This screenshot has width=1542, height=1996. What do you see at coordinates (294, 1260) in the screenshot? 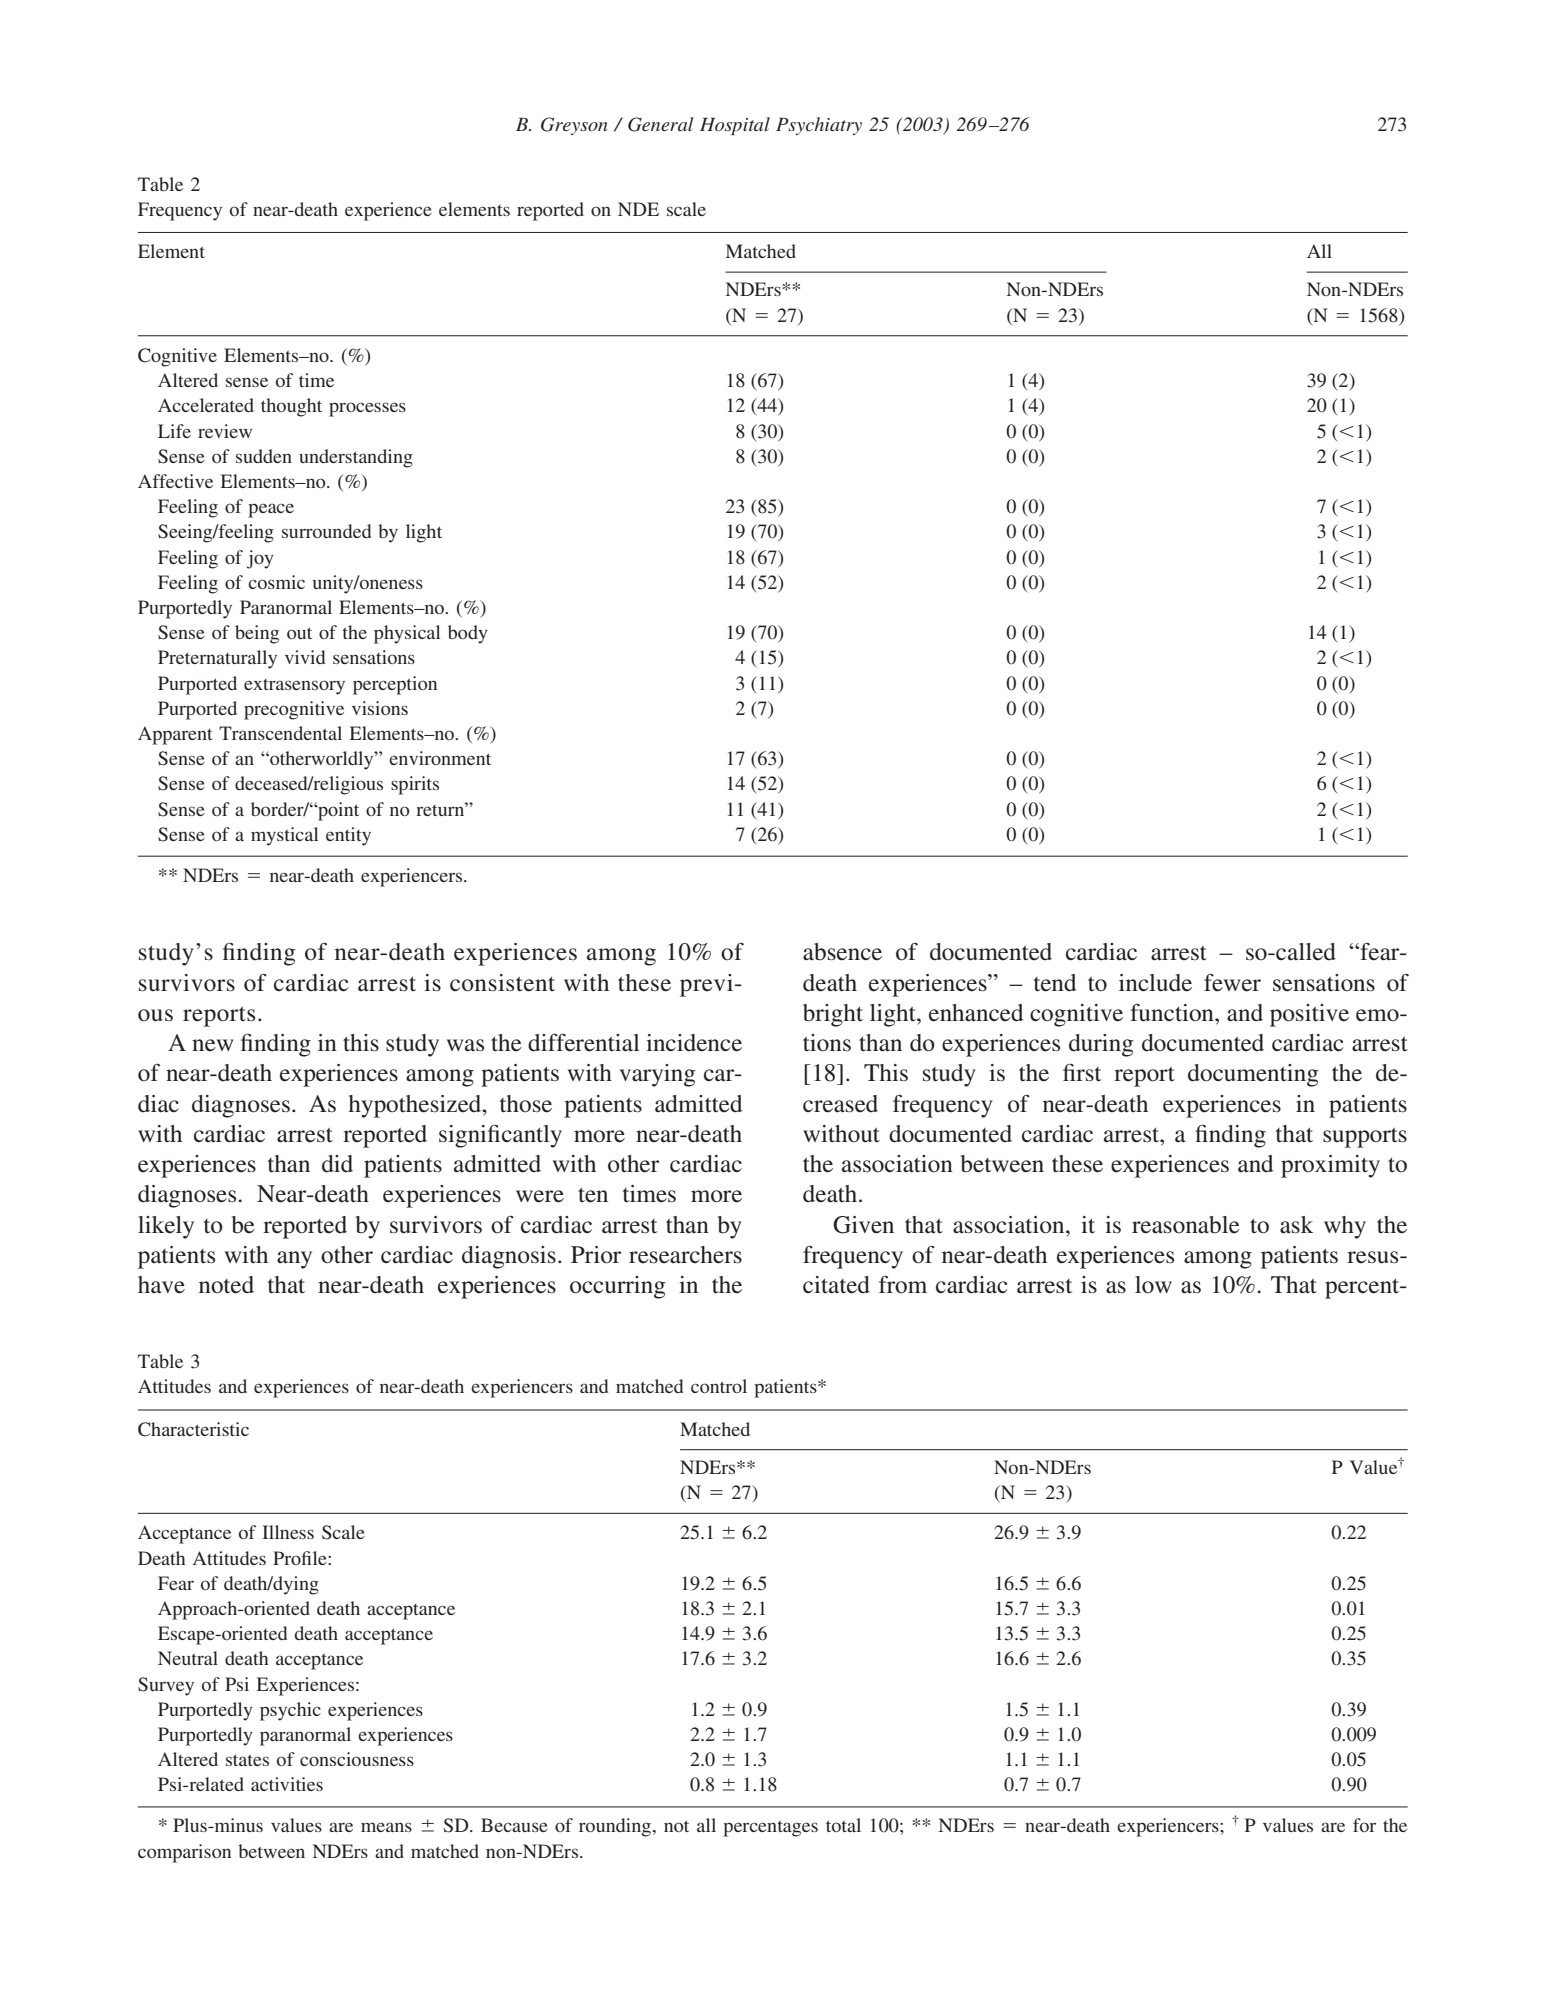
I see `any` at bounding box center [294, 1260].
